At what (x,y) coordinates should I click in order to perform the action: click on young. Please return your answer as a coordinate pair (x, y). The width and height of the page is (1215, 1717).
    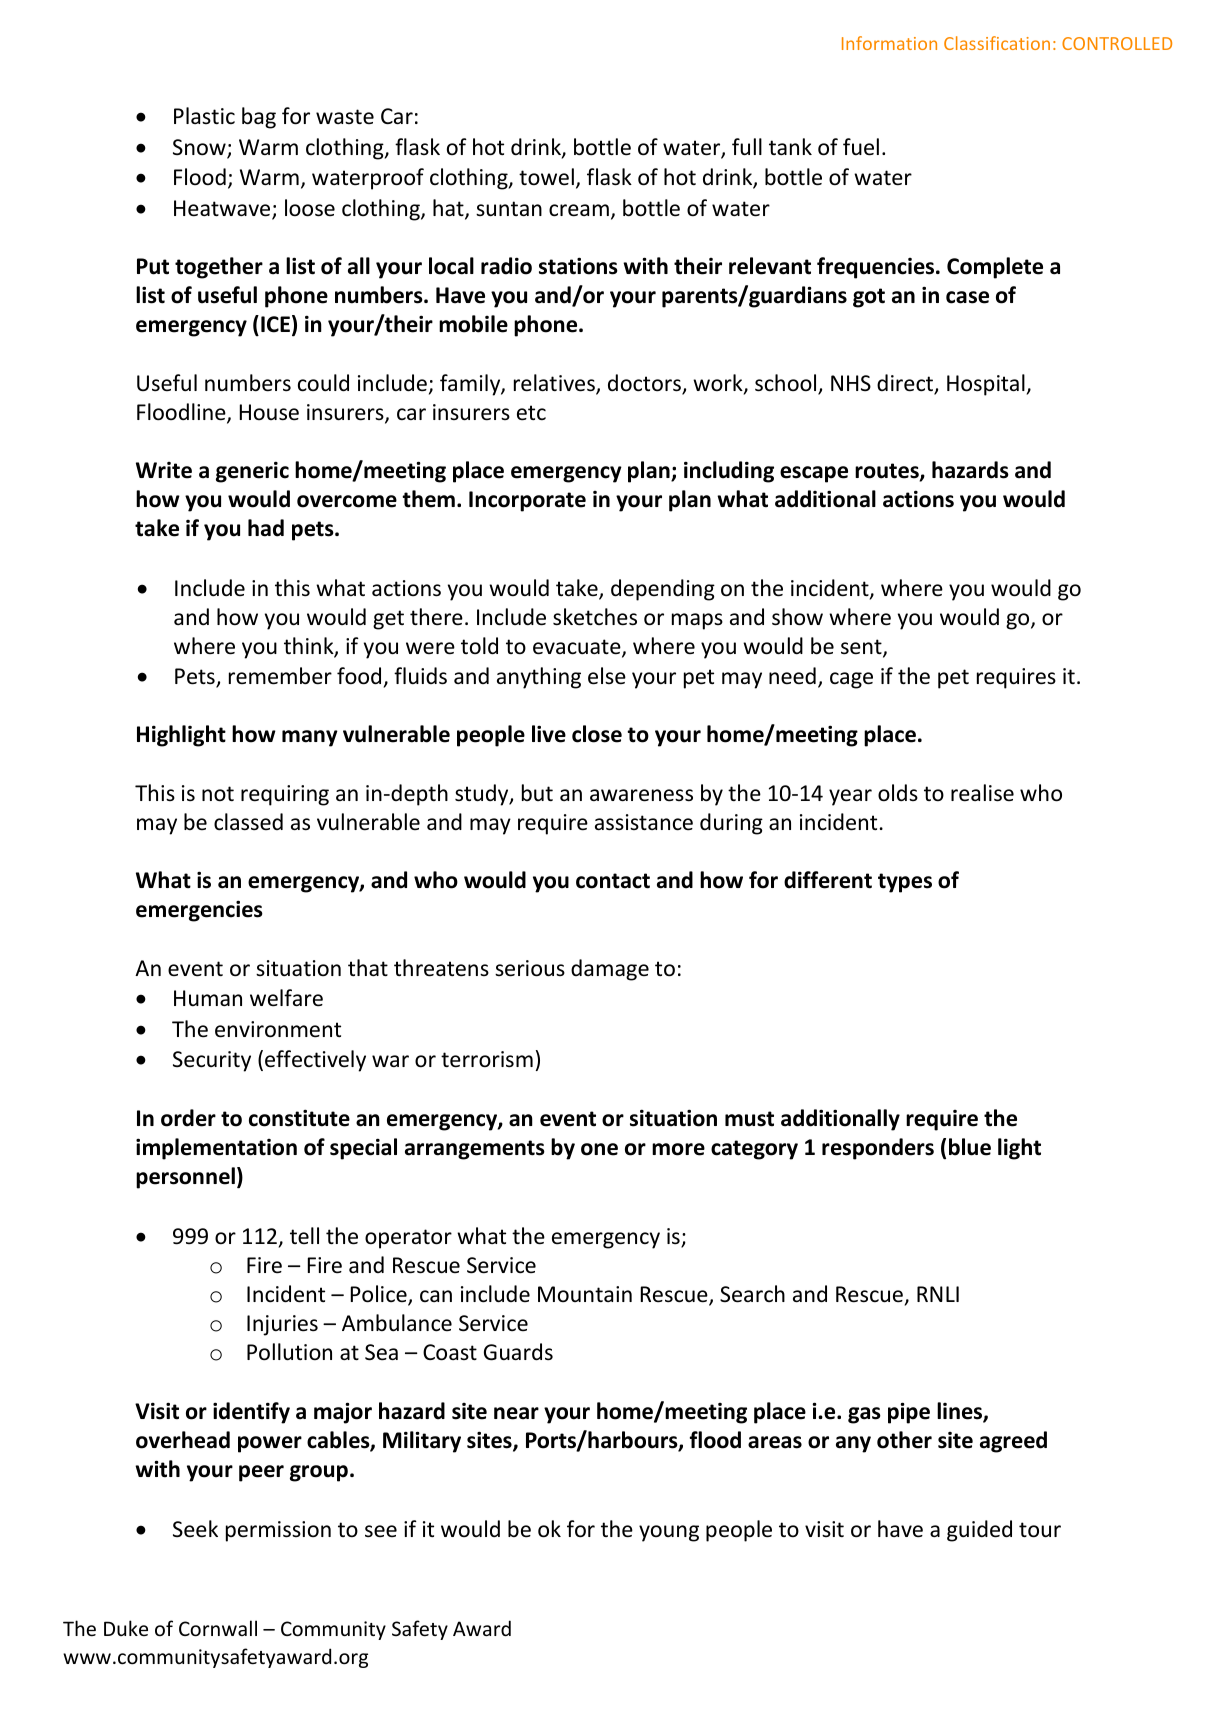
    Looking at the image, I should click on (669, 1533).
